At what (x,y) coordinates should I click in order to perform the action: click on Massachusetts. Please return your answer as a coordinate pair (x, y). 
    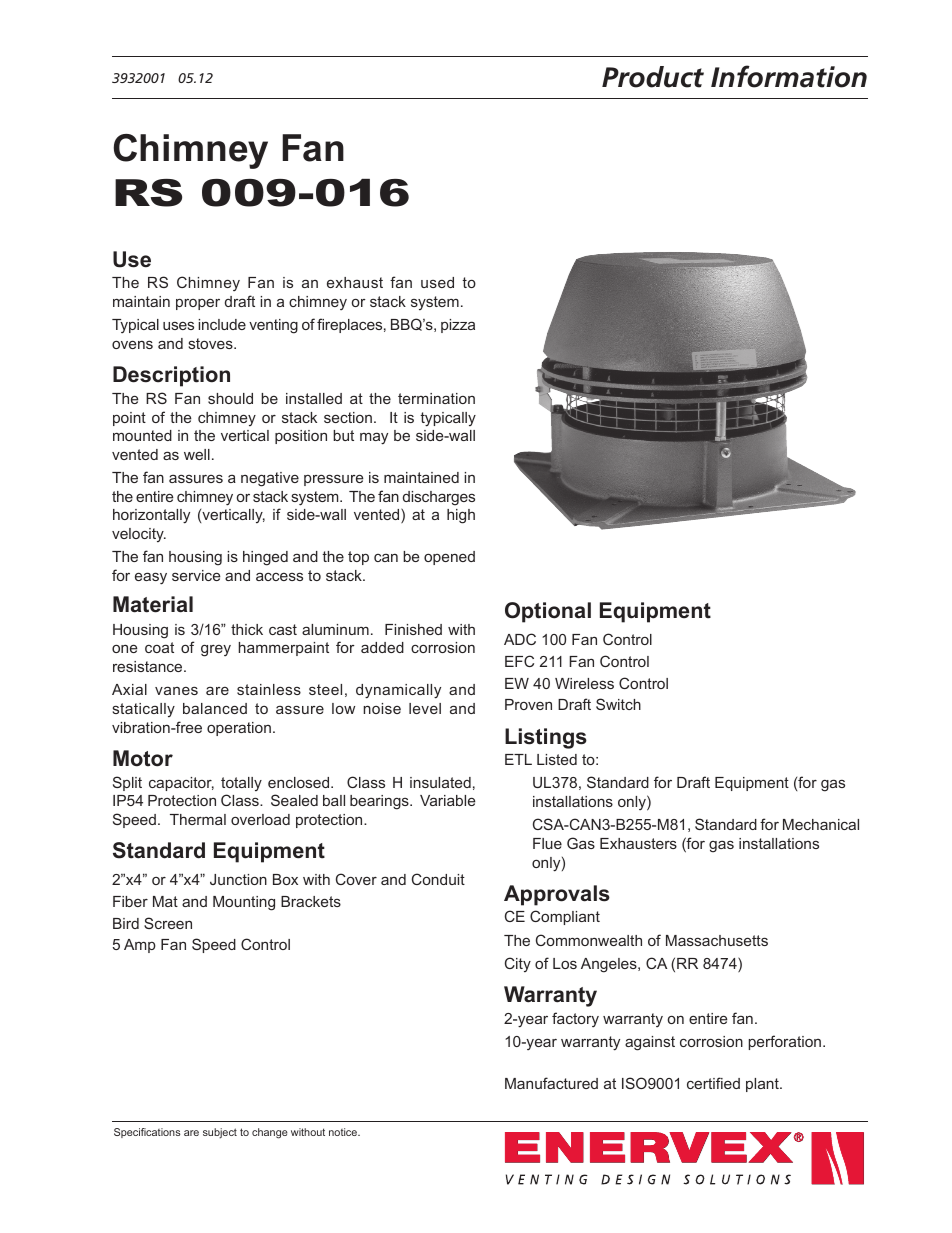
    Looking at the image, I should click on (717, 940).
